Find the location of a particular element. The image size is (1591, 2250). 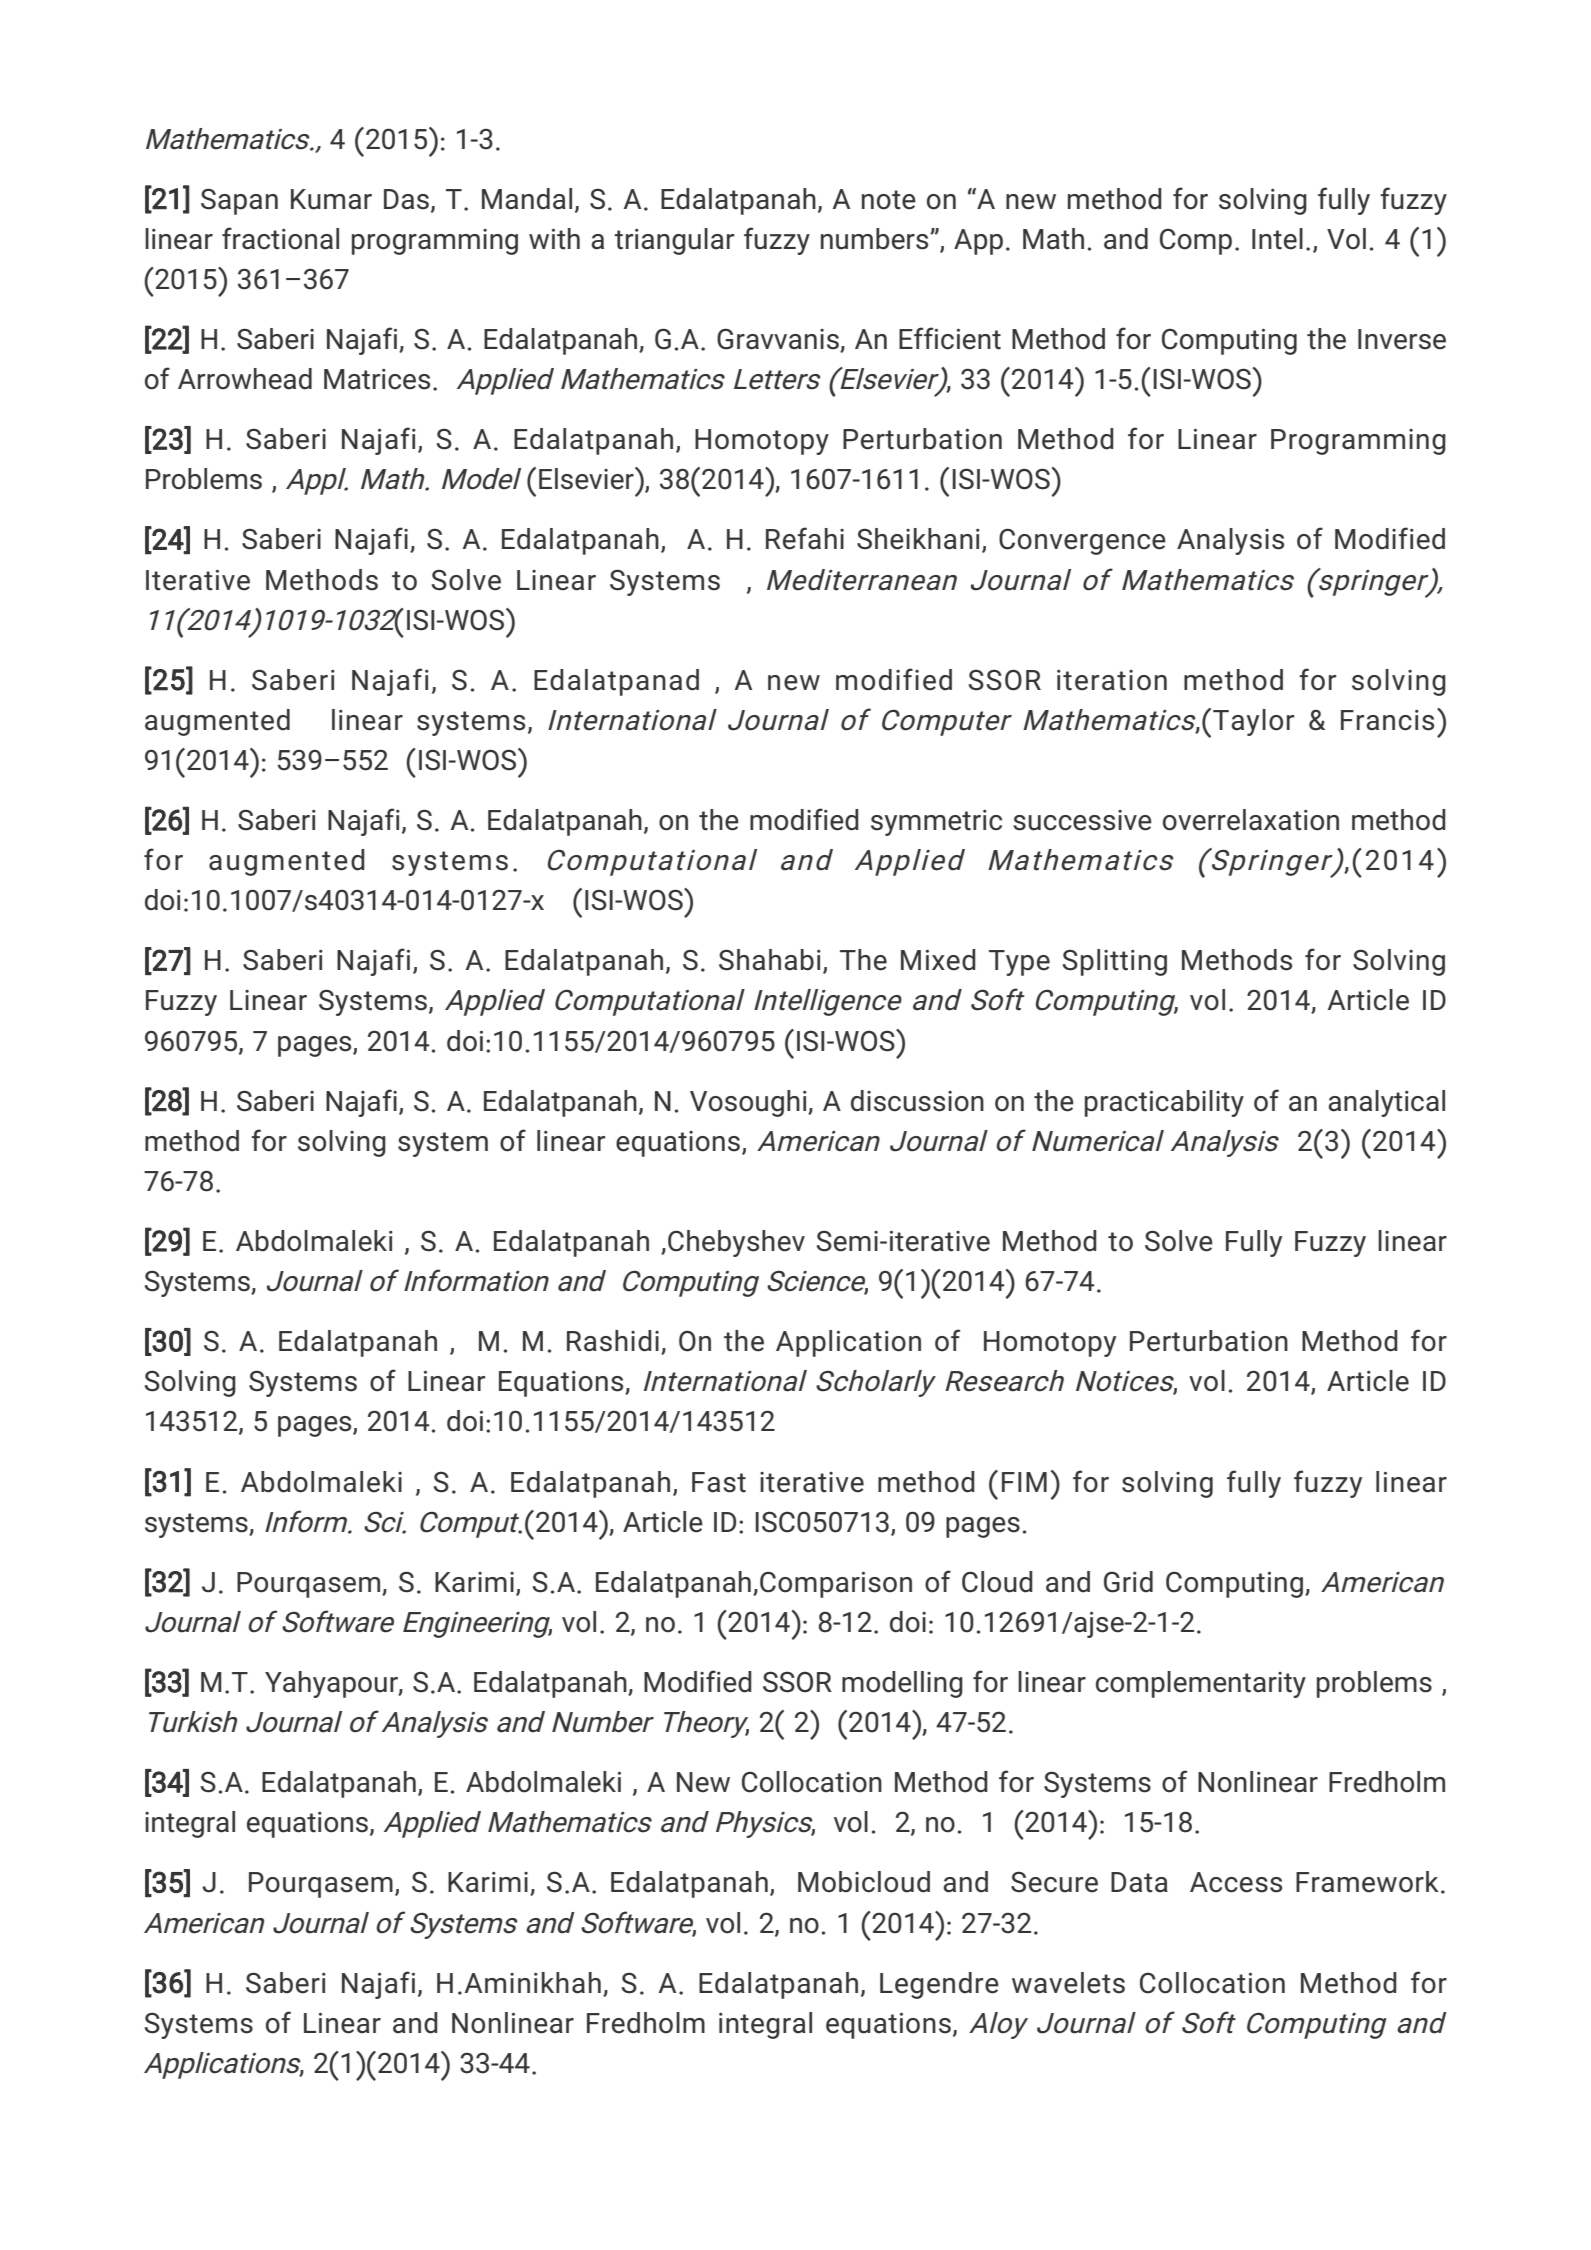

Inverse is located at coordinates (1402, 339).
